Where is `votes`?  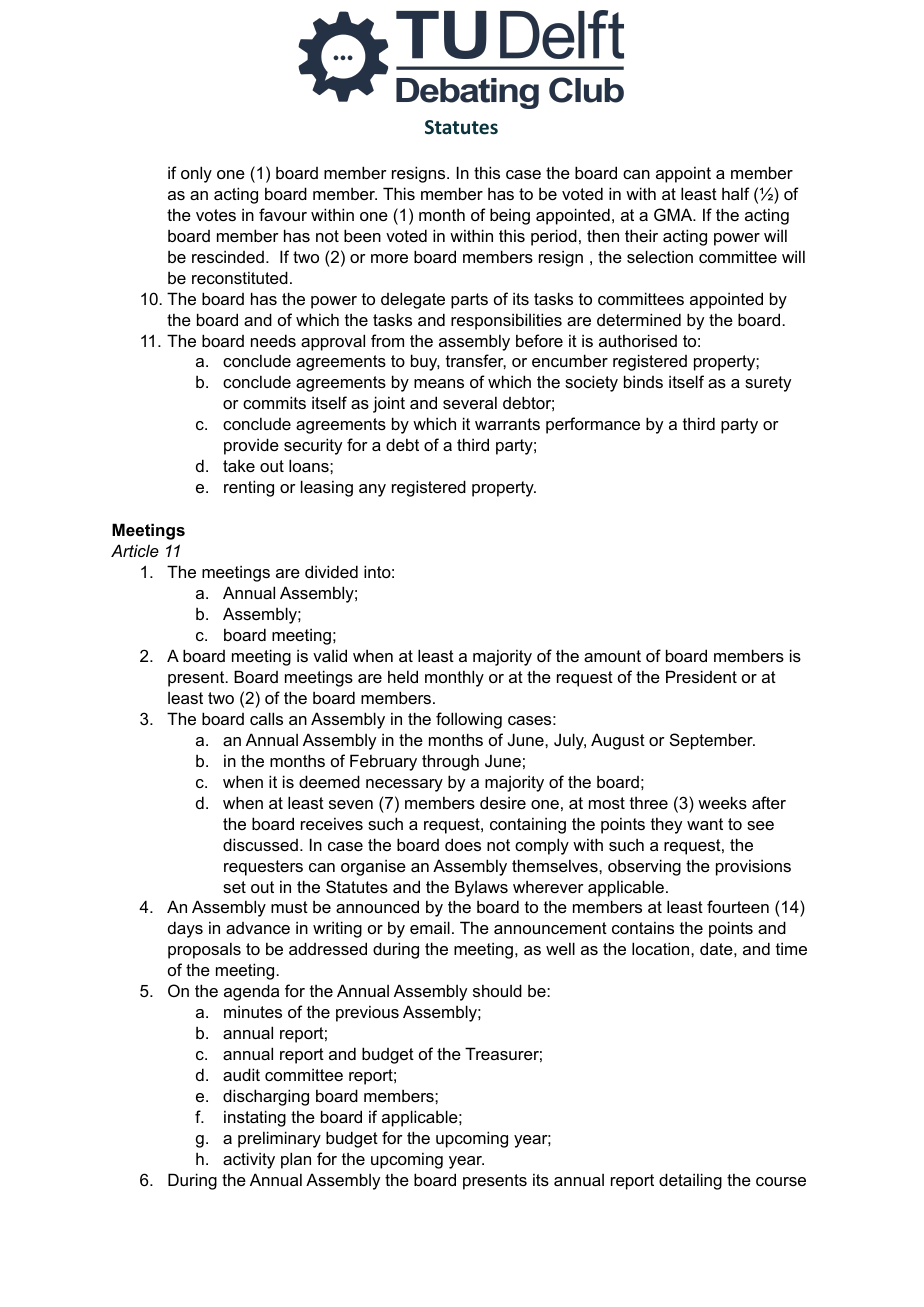
votes is located at coordinates (216, 215).
